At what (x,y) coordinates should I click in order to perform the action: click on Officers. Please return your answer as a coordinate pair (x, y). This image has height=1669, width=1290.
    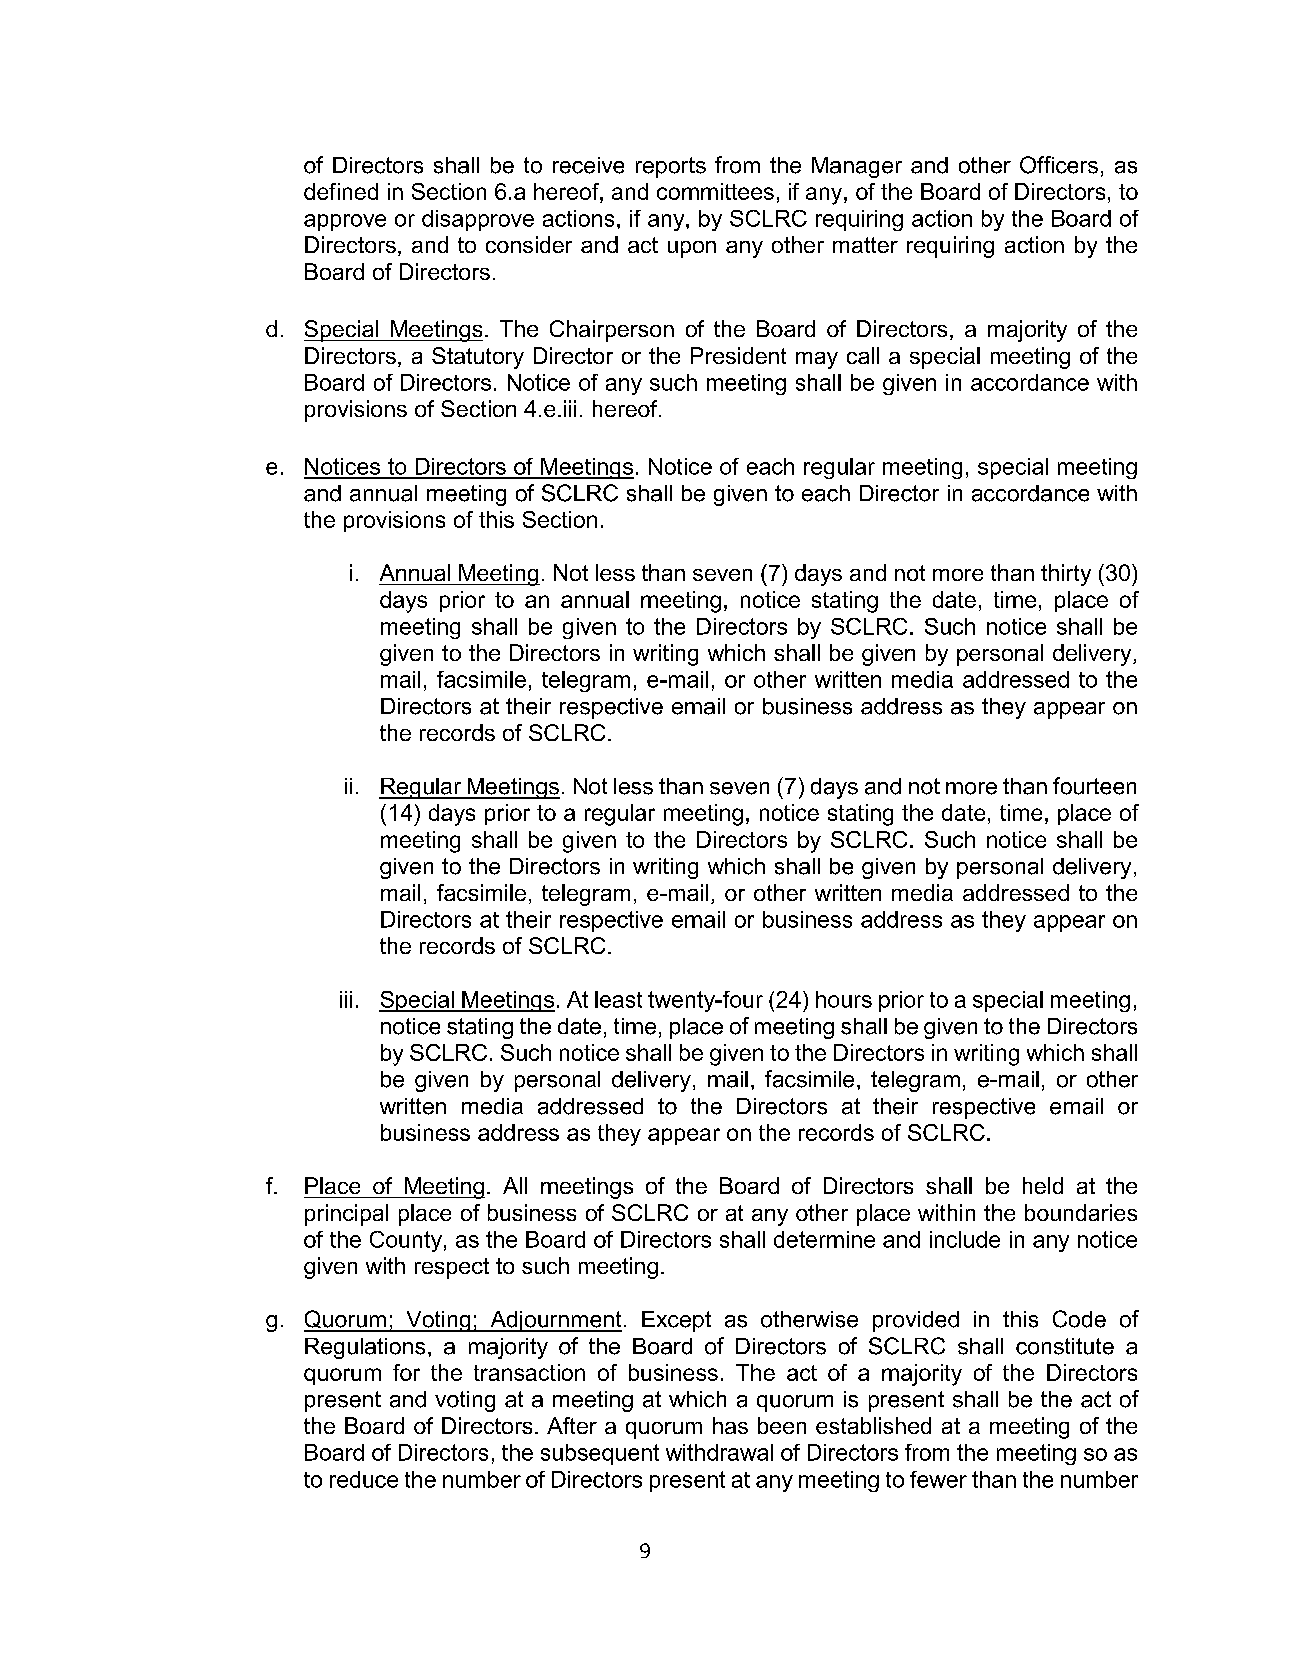
    Looking at the image, I should click on (1059, 165).
